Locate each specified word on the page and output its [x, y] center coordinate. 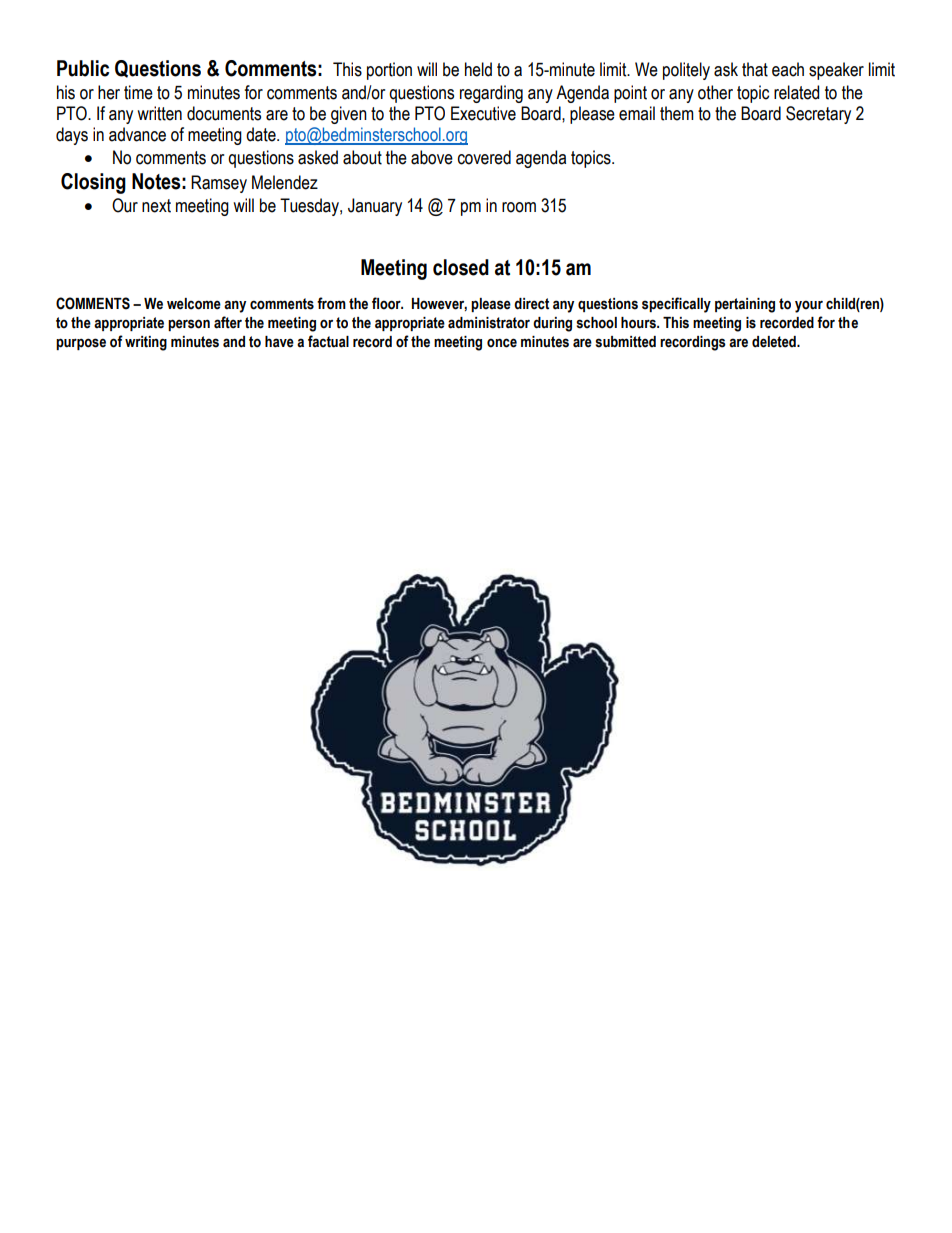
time [138, 92]
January [375, 207]
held [478, 69]
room [519, 207]
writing [146, 343]
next [156, 206]
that [755, 69]
